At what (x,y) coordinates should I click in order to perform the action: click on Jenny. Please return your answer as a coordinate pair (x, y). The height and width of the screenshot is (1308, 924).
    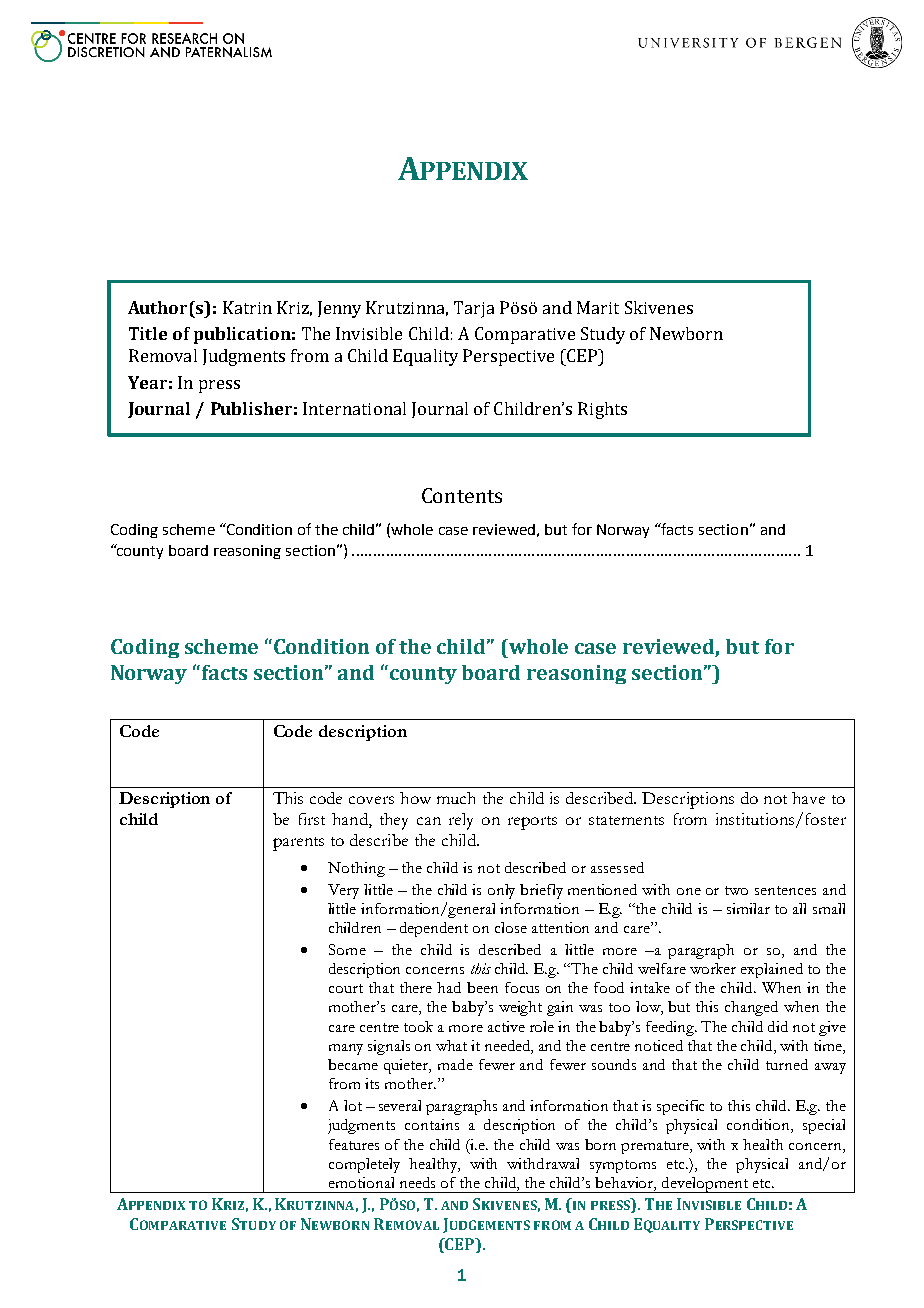
    Looking at the image, I should click on (339, 309).
